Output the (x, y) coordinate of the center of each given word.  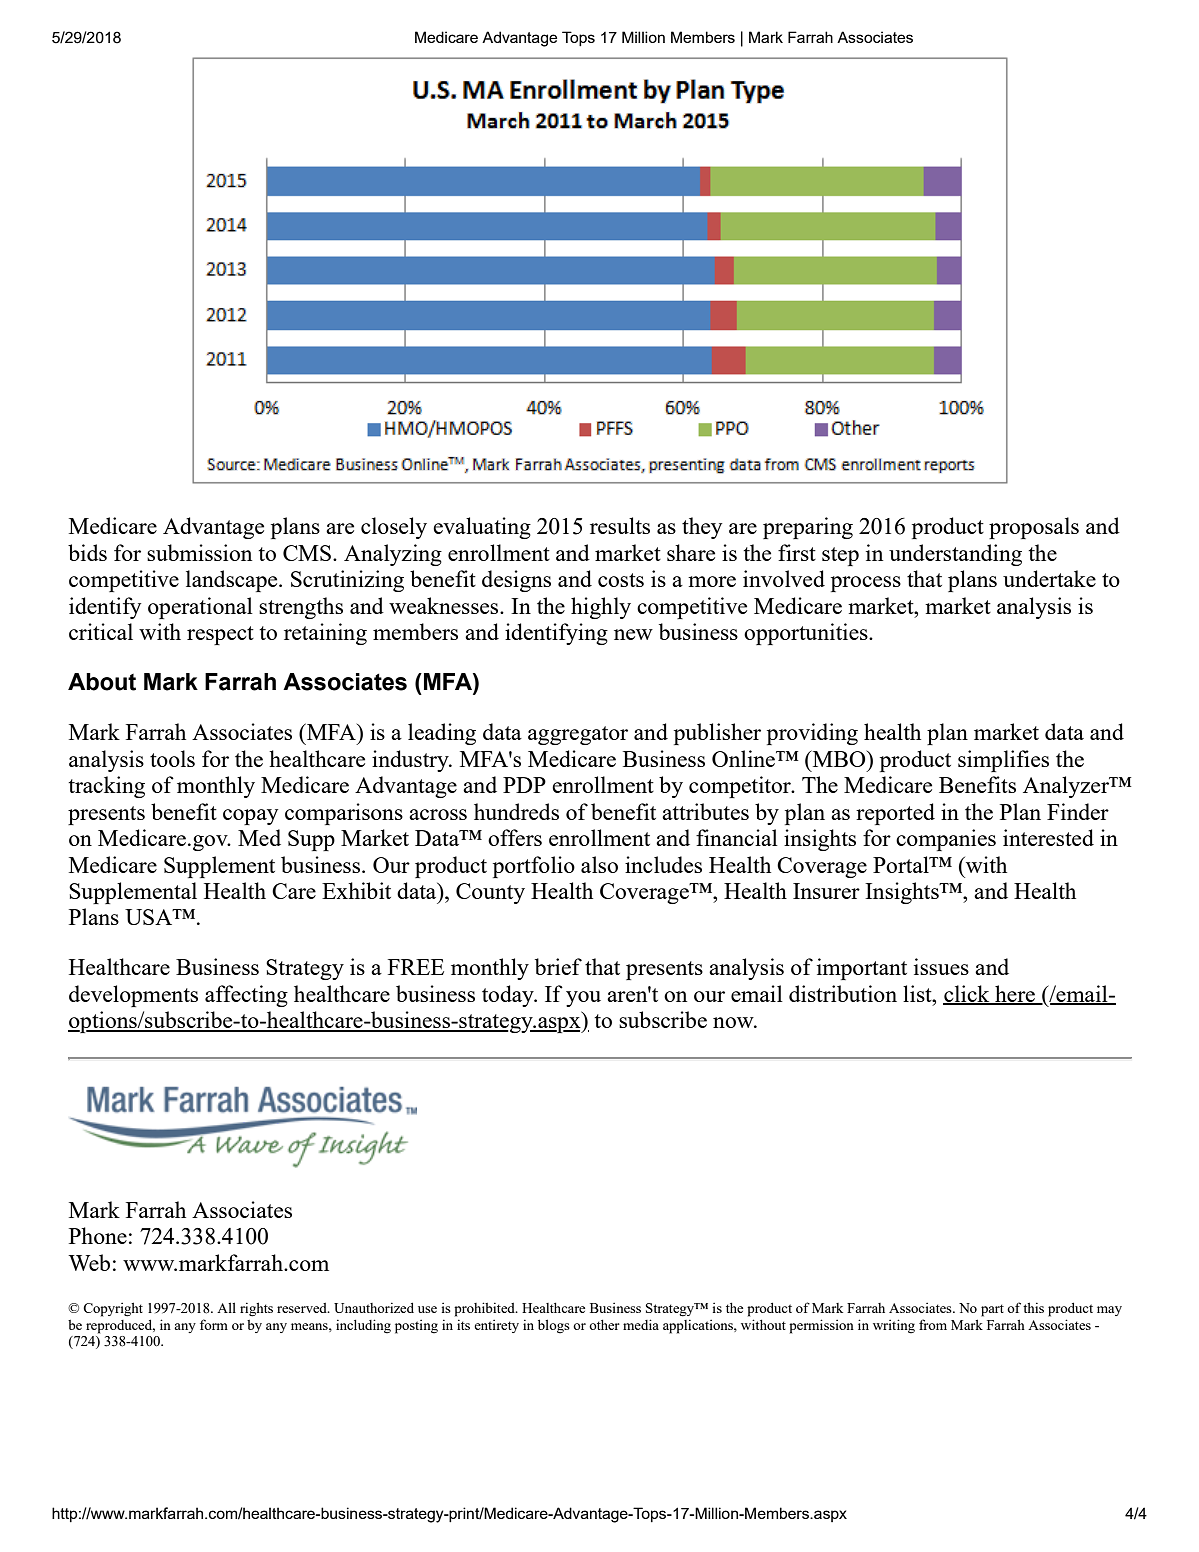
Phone (98, 1235)
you (583, 999)
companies (946, 840)
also (599, 864)
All (226, 1307)
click (967, 995)
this (1033, 1307)
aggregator (578, 735)
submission (199, 552)
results (620, 525)
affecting (246, 996)
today (509, 996)
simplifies (1003, 761)
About (102, 682)
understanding (955, 555)
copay (250, 817)
